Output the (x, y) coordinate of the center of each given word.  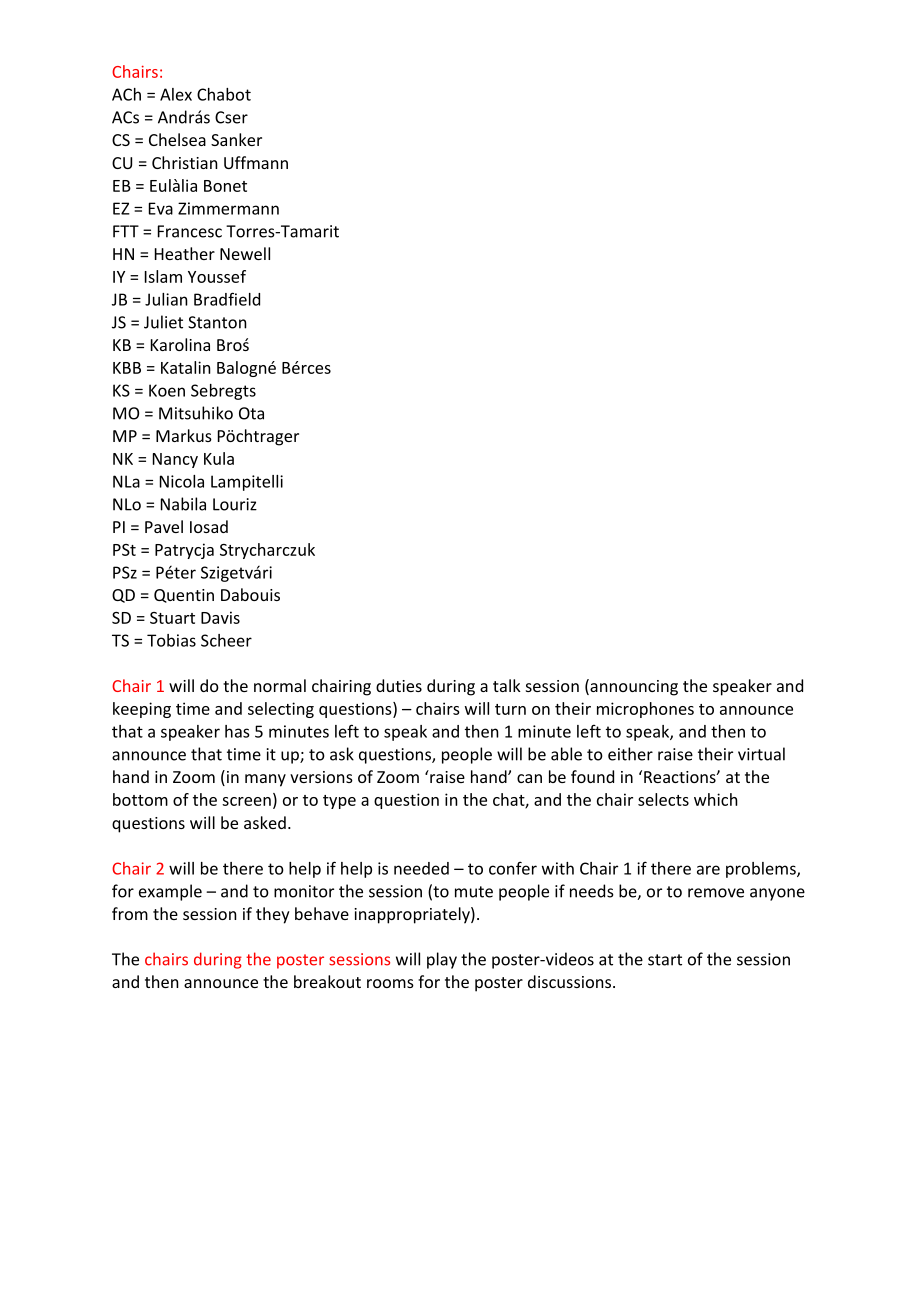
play (442, 960)
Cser (231, 117)
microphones (645, 710)
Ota (251, 413)
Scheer (226, 640)
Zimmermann (228, 208)
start (665, 960)
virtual (761, 754)
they (273, 915)
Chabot (224, 94)
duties (399, 685)
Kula (219, 458)
